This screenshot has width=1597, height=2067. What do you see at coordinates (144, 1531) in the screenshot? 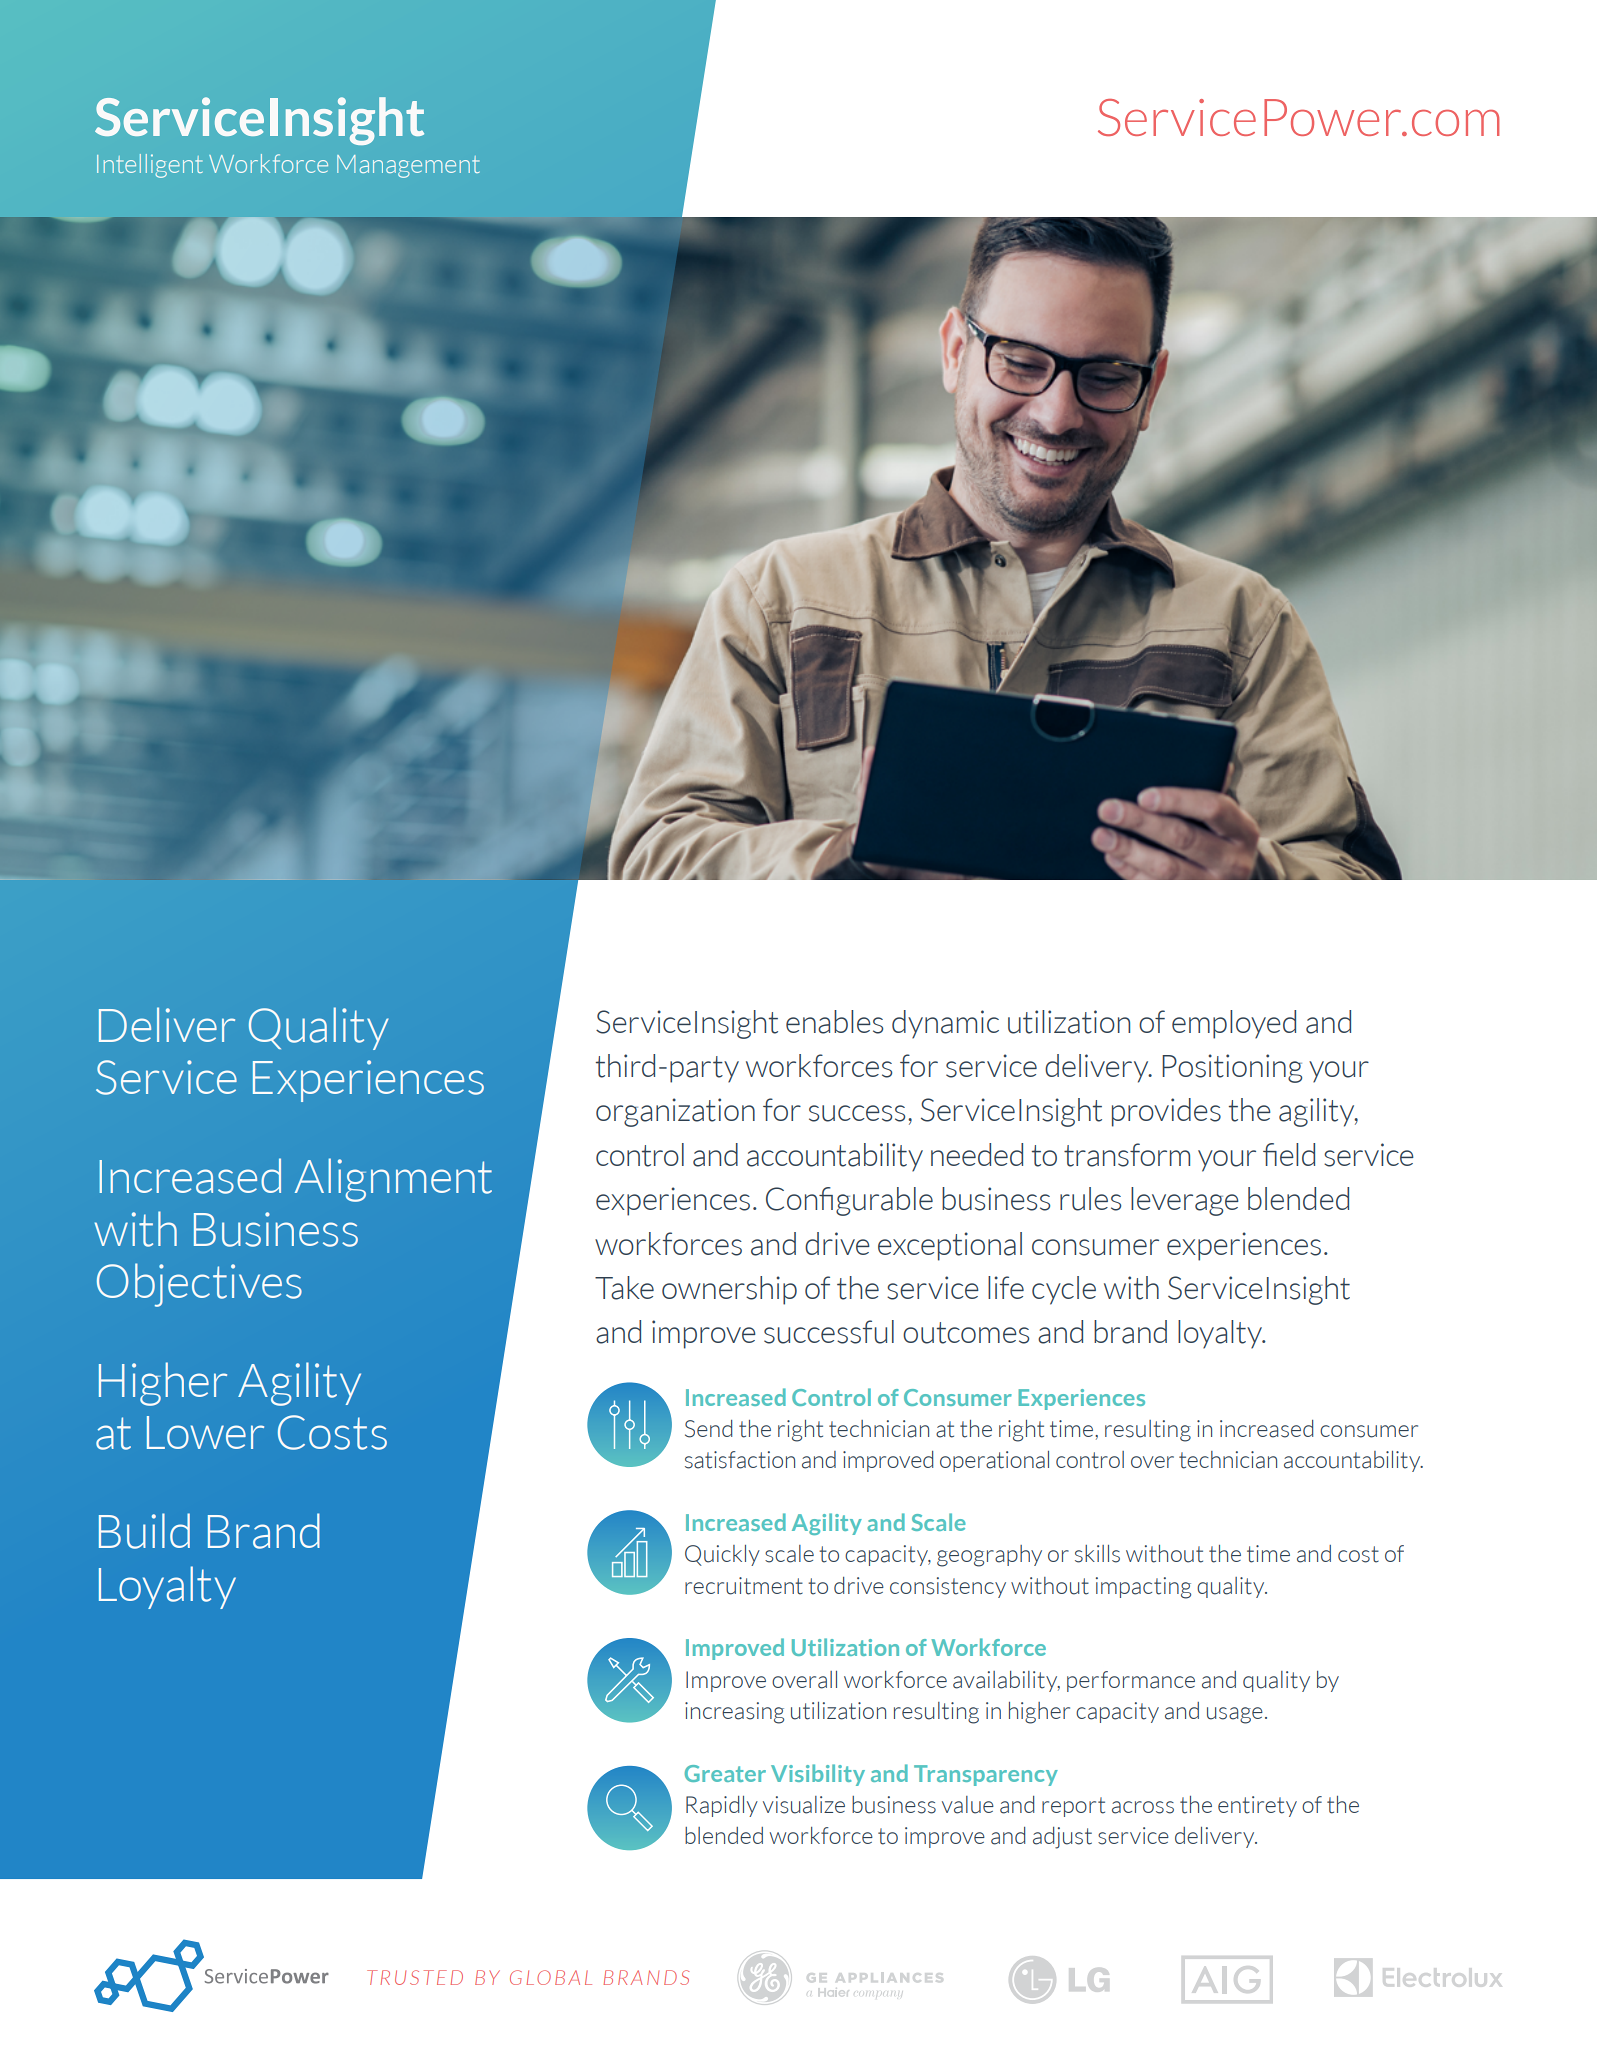
I see `Build` at bounding box center [144, 1531].
